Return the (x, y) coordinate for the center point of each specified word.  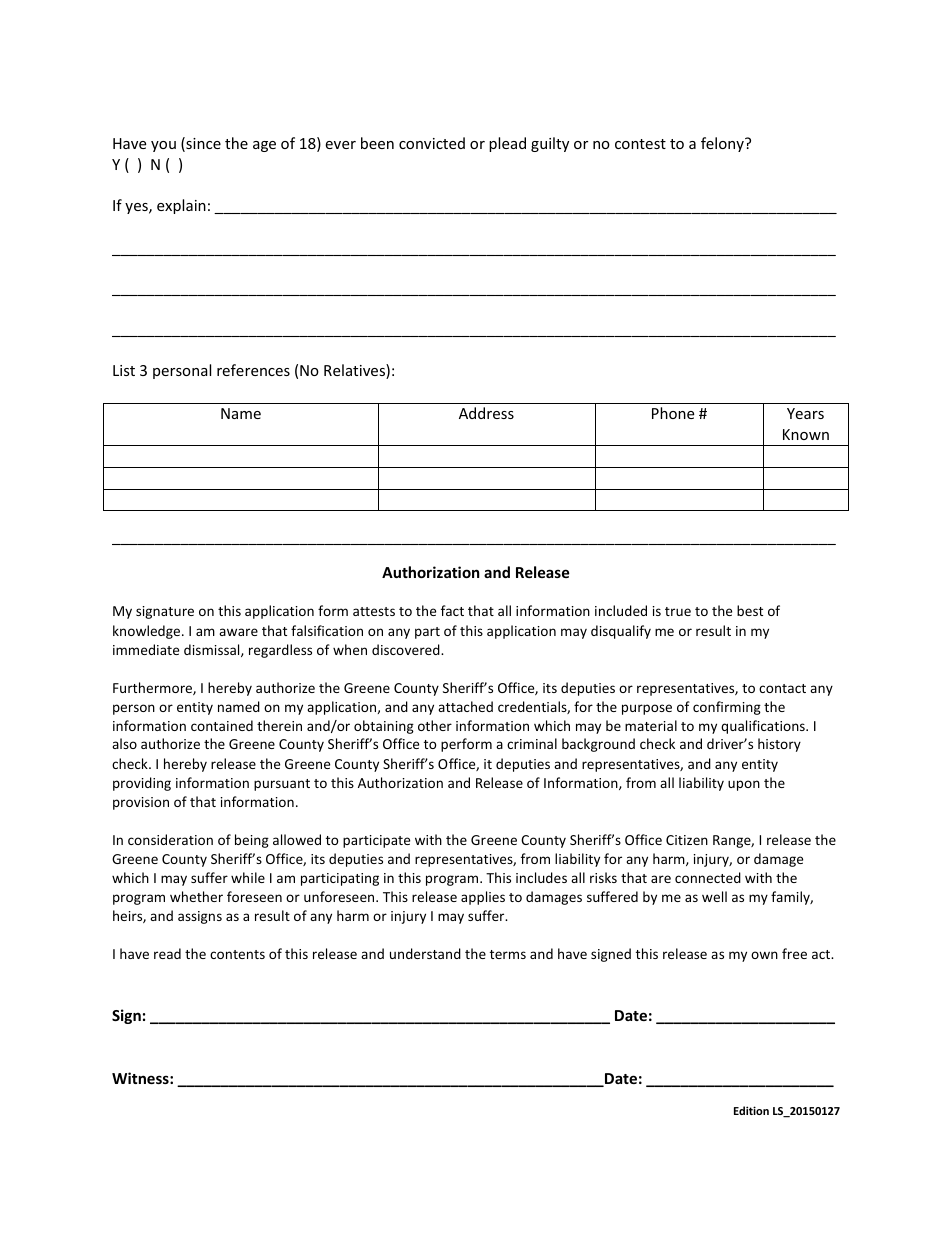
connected (708, 877)
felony (723, 144)
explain (181, 206)
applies (483, 898)
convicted (432, 143)
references (253, 370)
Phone (673, 413)
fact (452, 610)
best (750, 610)
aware (238, 632)
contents (237, 954)
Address (486, 413)
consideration (170, 839)
